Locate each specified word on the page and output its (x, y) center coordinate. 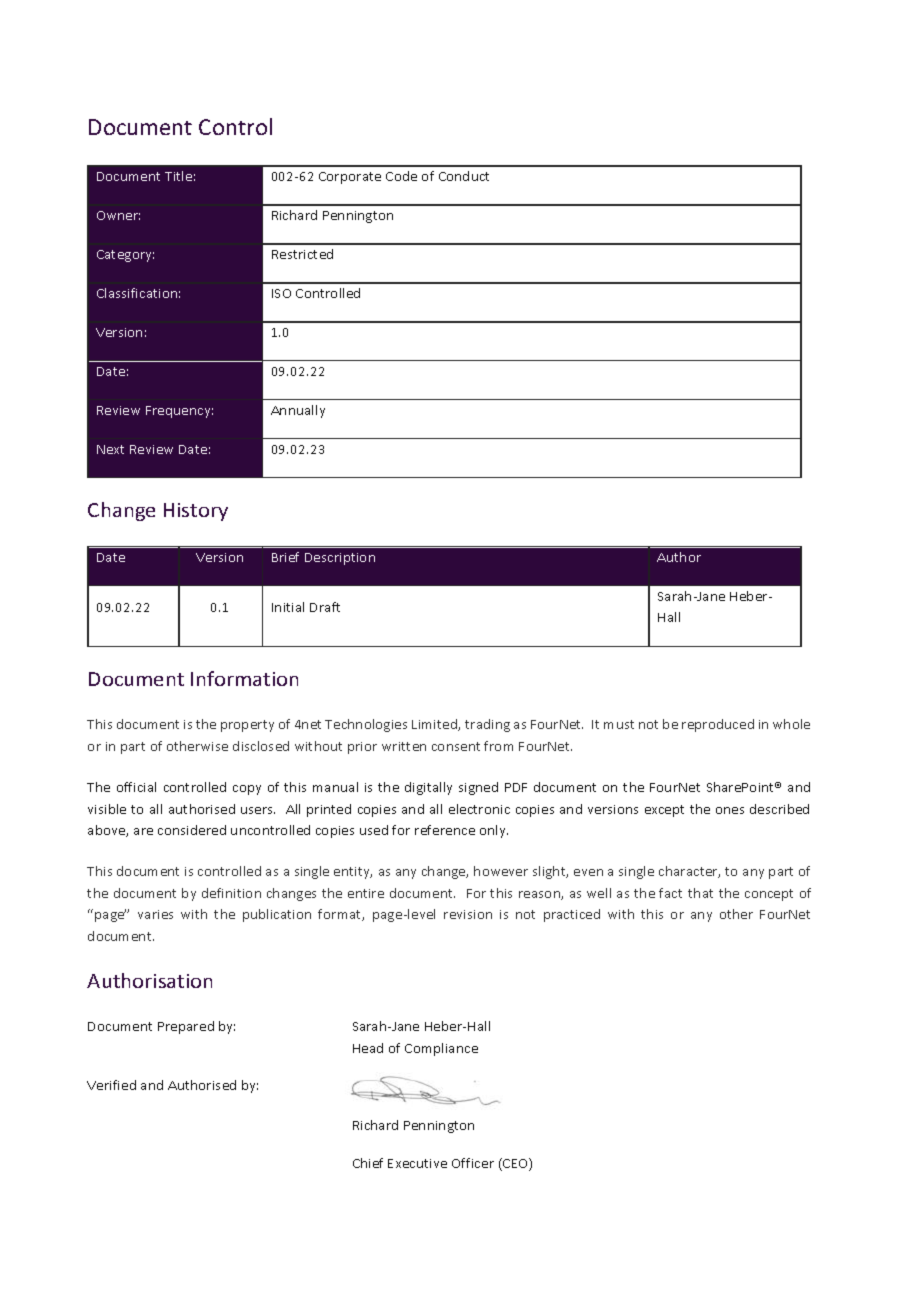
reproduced (718, 725)
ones (730, 810)
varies (155, 914)
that (700, 893)
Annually (298, 411)
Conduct (464, 176)
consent (456, 746)
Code (401, 176)
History (196, 512)
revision (468, 914)
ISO (281, 293)
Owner (118, 215)
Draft (325, 607)
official (136, 787)
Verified (111, 1085)
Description (340, 559)
